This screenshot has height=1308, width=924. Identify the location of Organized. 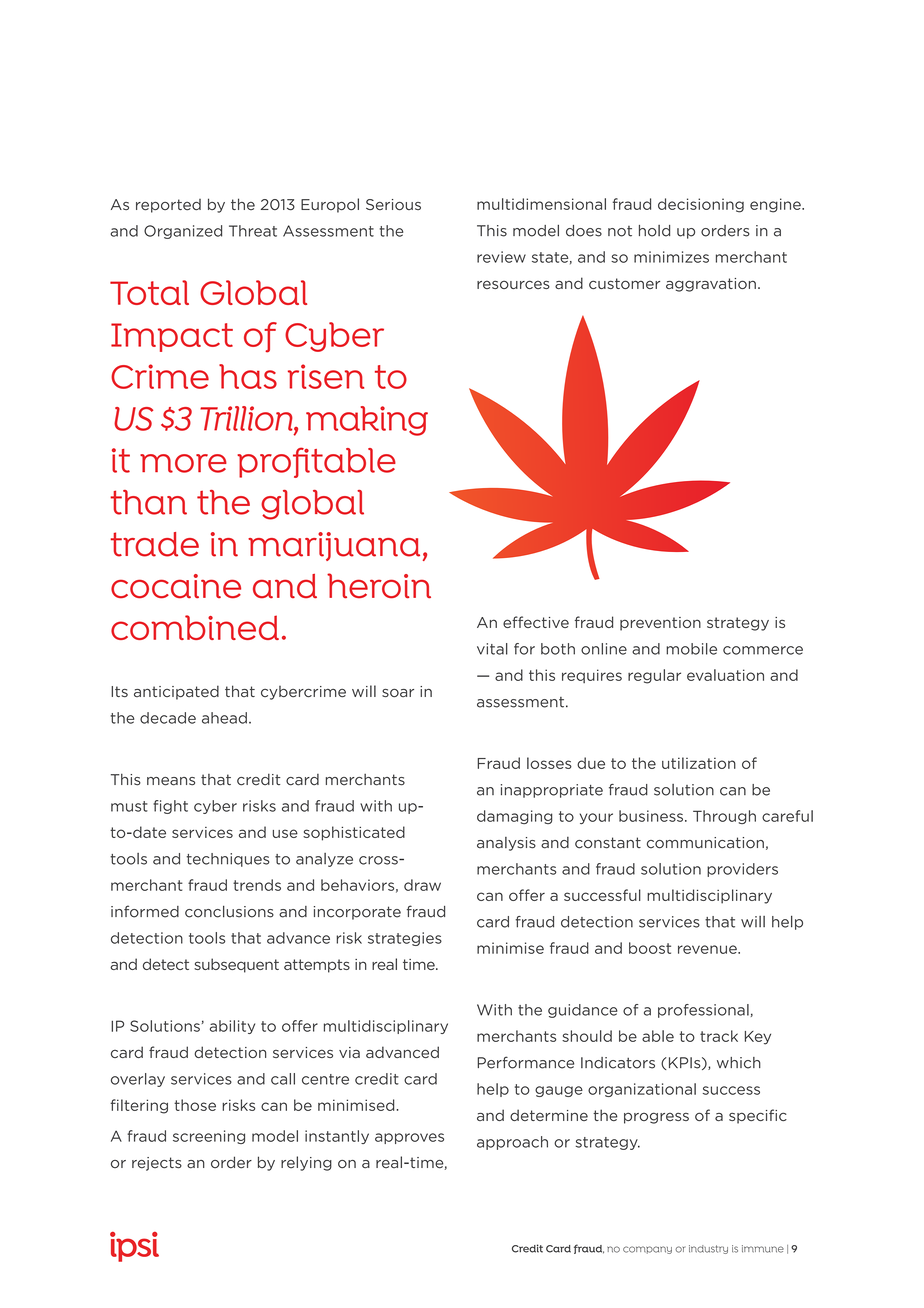
(183, 232).
